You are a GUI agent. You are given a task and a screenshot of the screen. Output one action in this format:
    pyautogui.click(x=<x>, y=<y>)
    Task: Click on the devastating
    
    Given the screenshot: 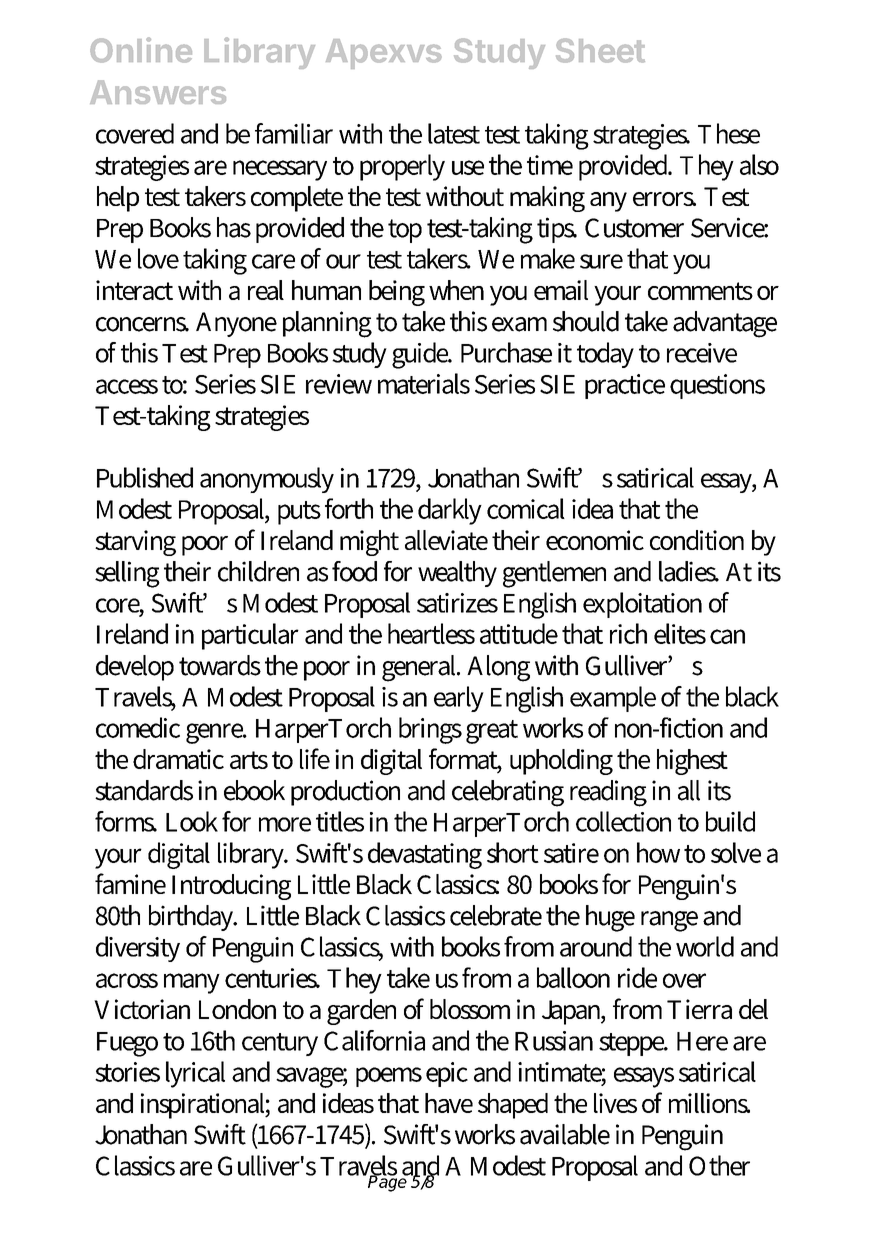 What is the action you would take?
    pyautogui.click(x=425, y=855)
